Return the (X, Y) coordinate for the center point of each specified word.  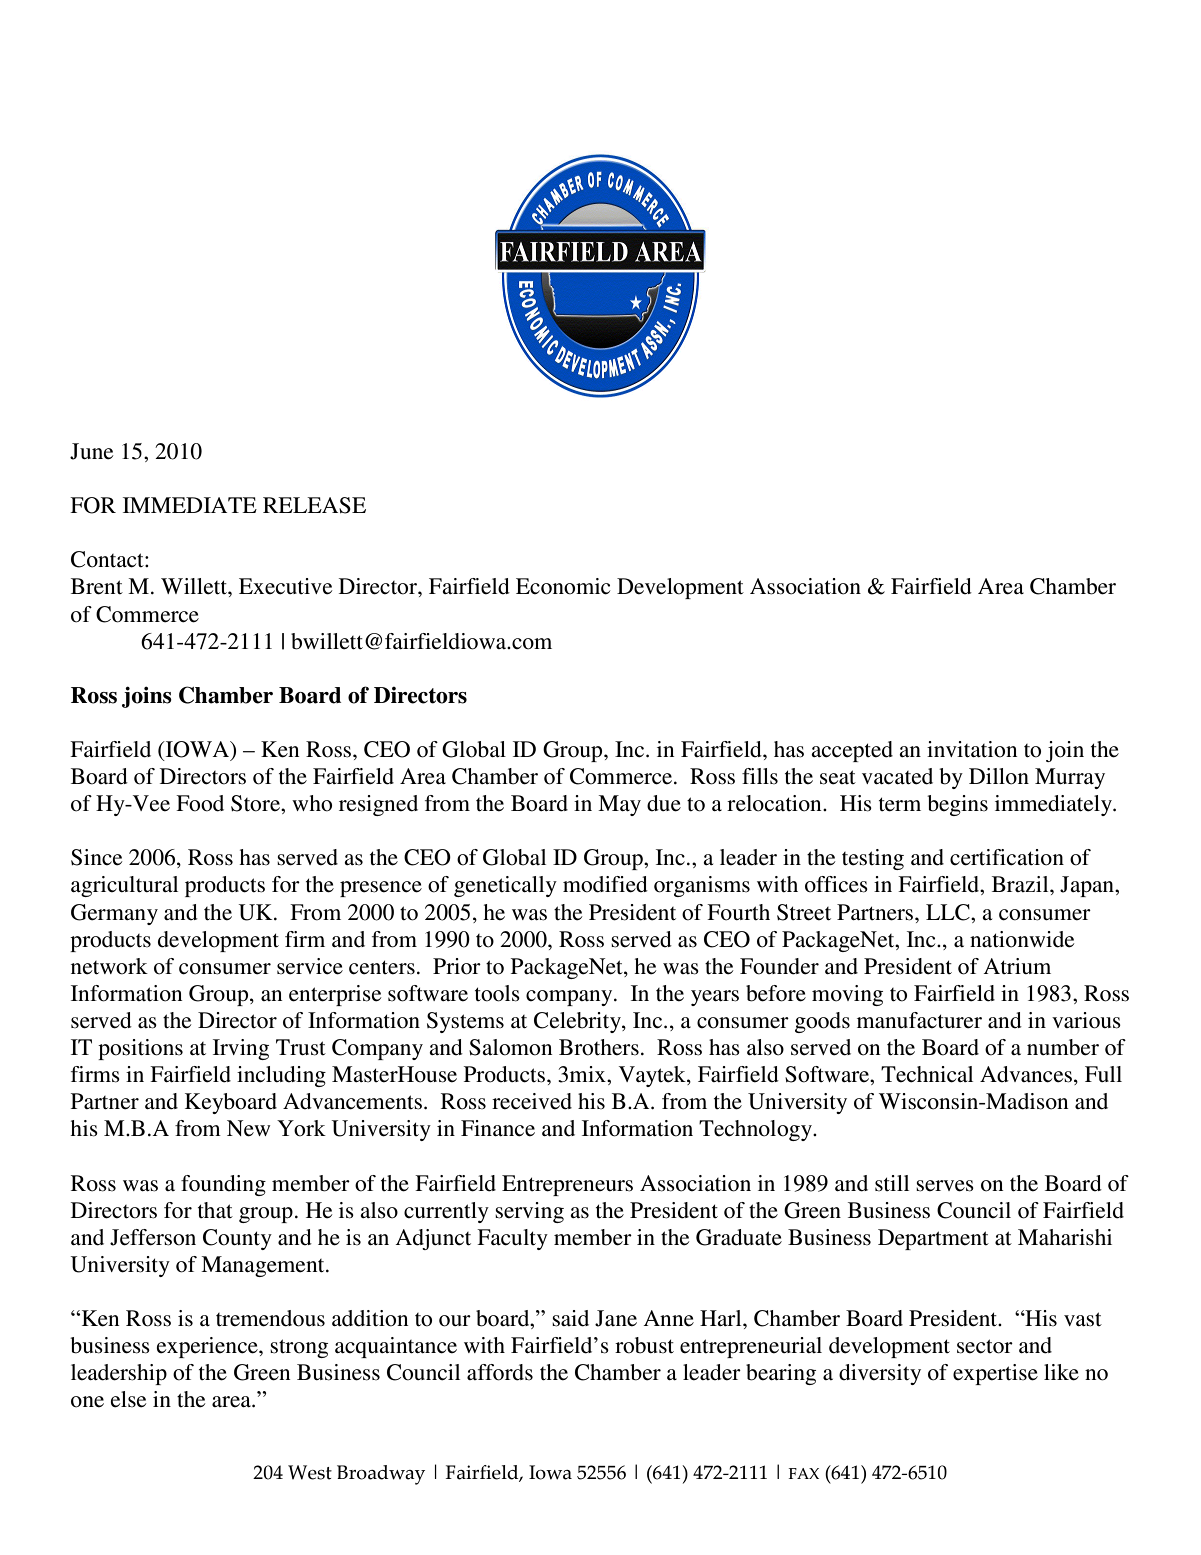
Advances (1026, 1074)
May (619, 805)
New (248, 1128)
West (310, 1472)
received (532, 1101)
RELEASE (314, 505)
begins (957, 805)
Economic (563, 586)
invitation (972, 749)
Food (200, 803)
